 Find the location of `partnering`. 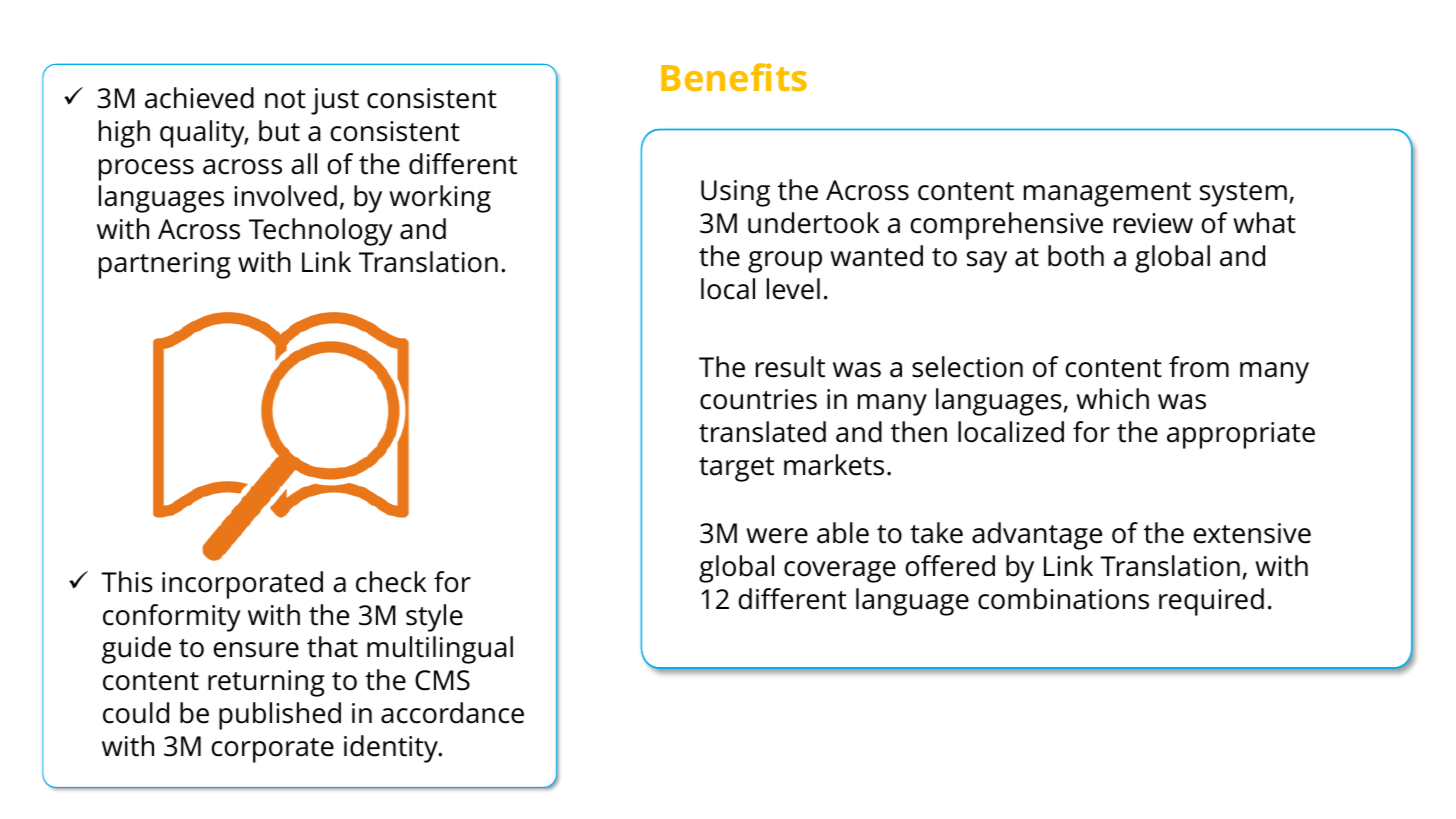

partnering is located at coordinates (165, 265).
